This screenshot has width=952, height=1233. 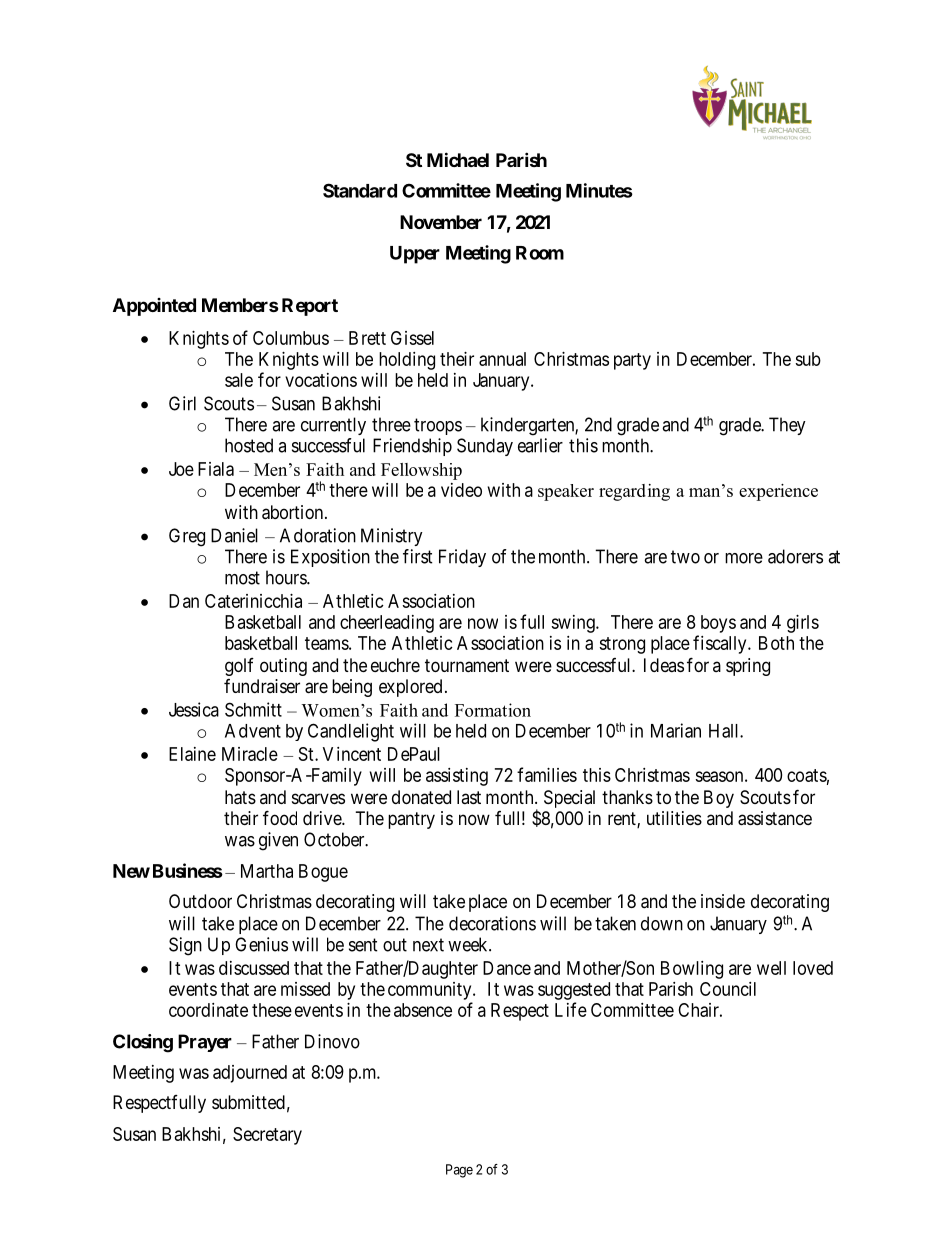 I want to click on Michael, so click(x=458, y=159).
